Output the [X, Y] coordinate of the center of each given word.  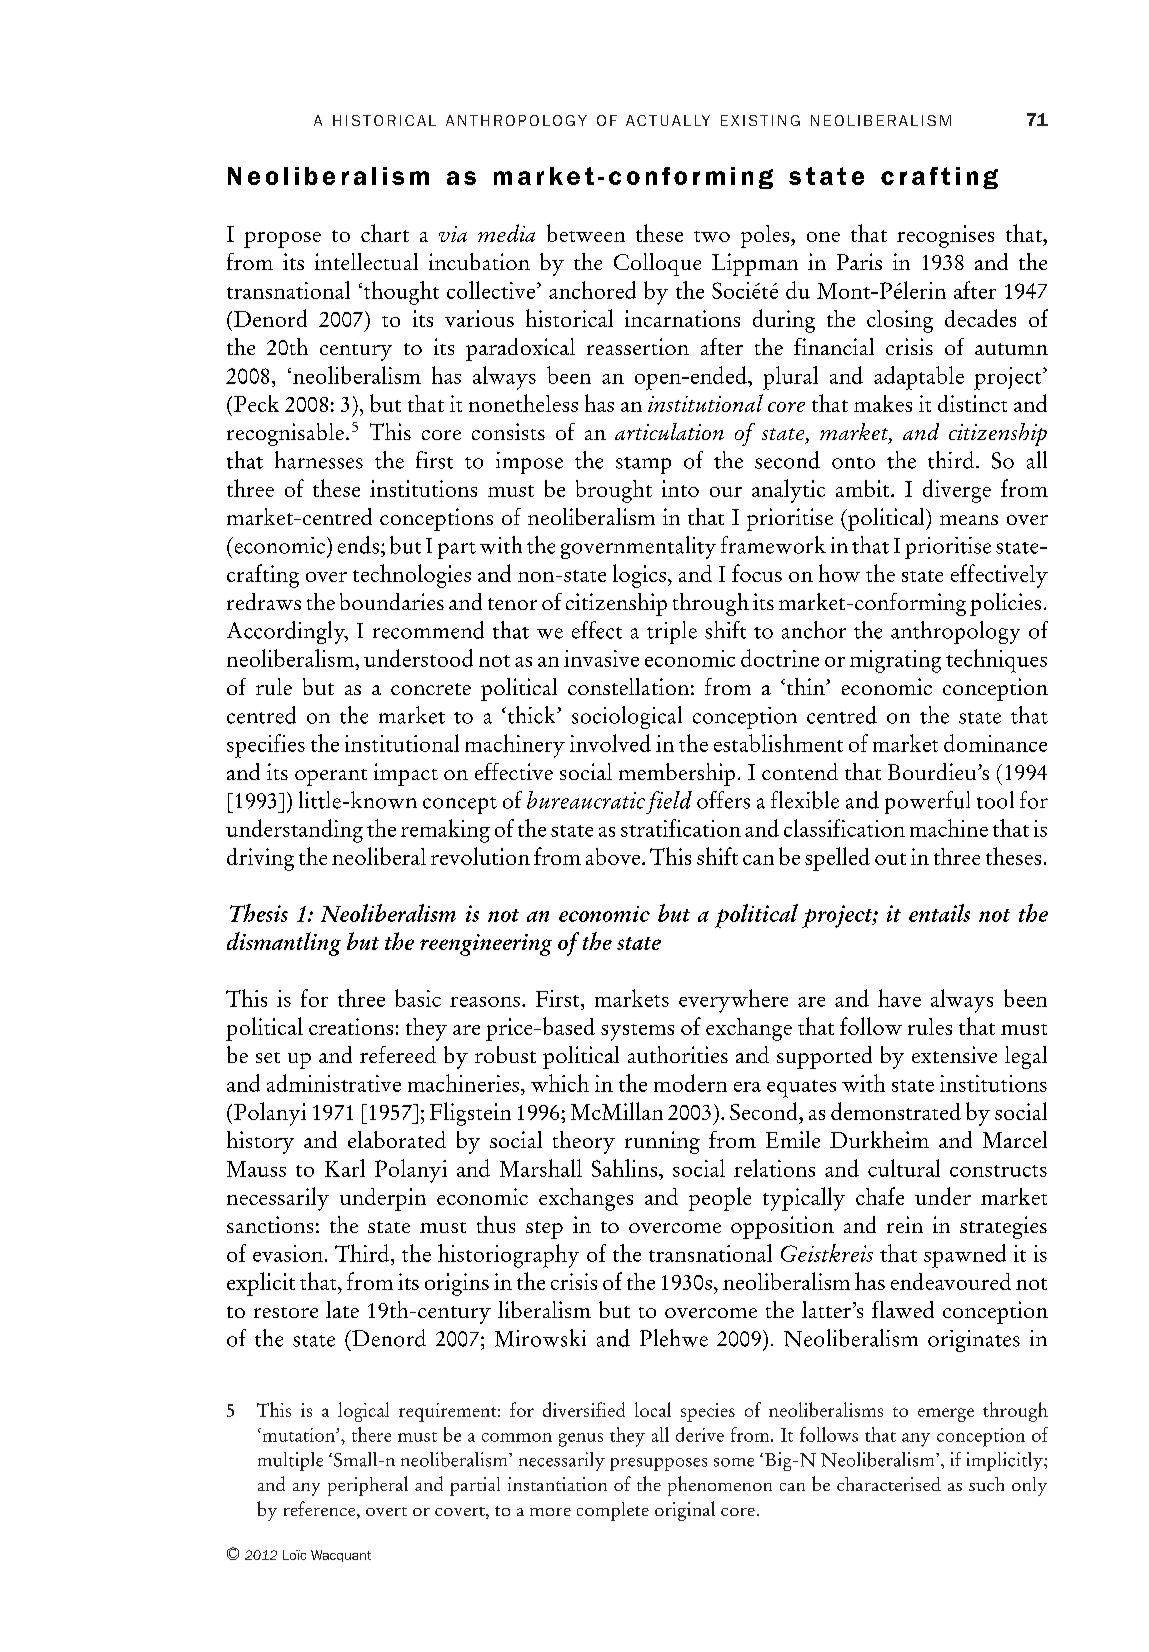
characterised [889, 1484]
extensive [954, 1054]
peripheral [368, 1486]
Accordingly [287, 632]
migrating [895, 661]
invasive [601, 658]
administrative [334, 1083]
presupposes [658, 1464]
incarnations [682, 318]
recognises [945, 236]
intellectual [366, 261]
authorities [678, 1054]
